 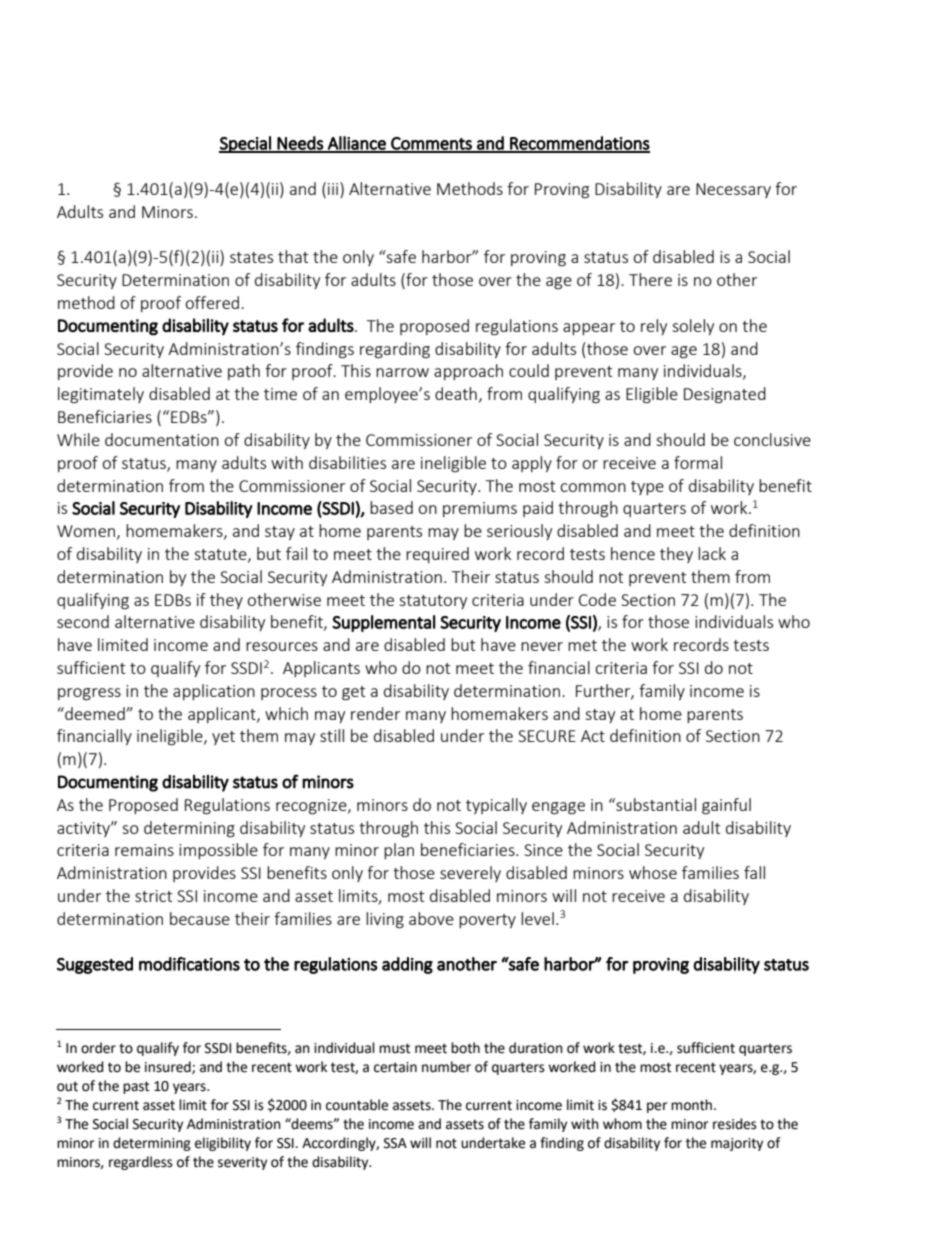 What do you see at coordinates (693, 1105) in the document?
I see `month` at bounding box center [693, 1105].
